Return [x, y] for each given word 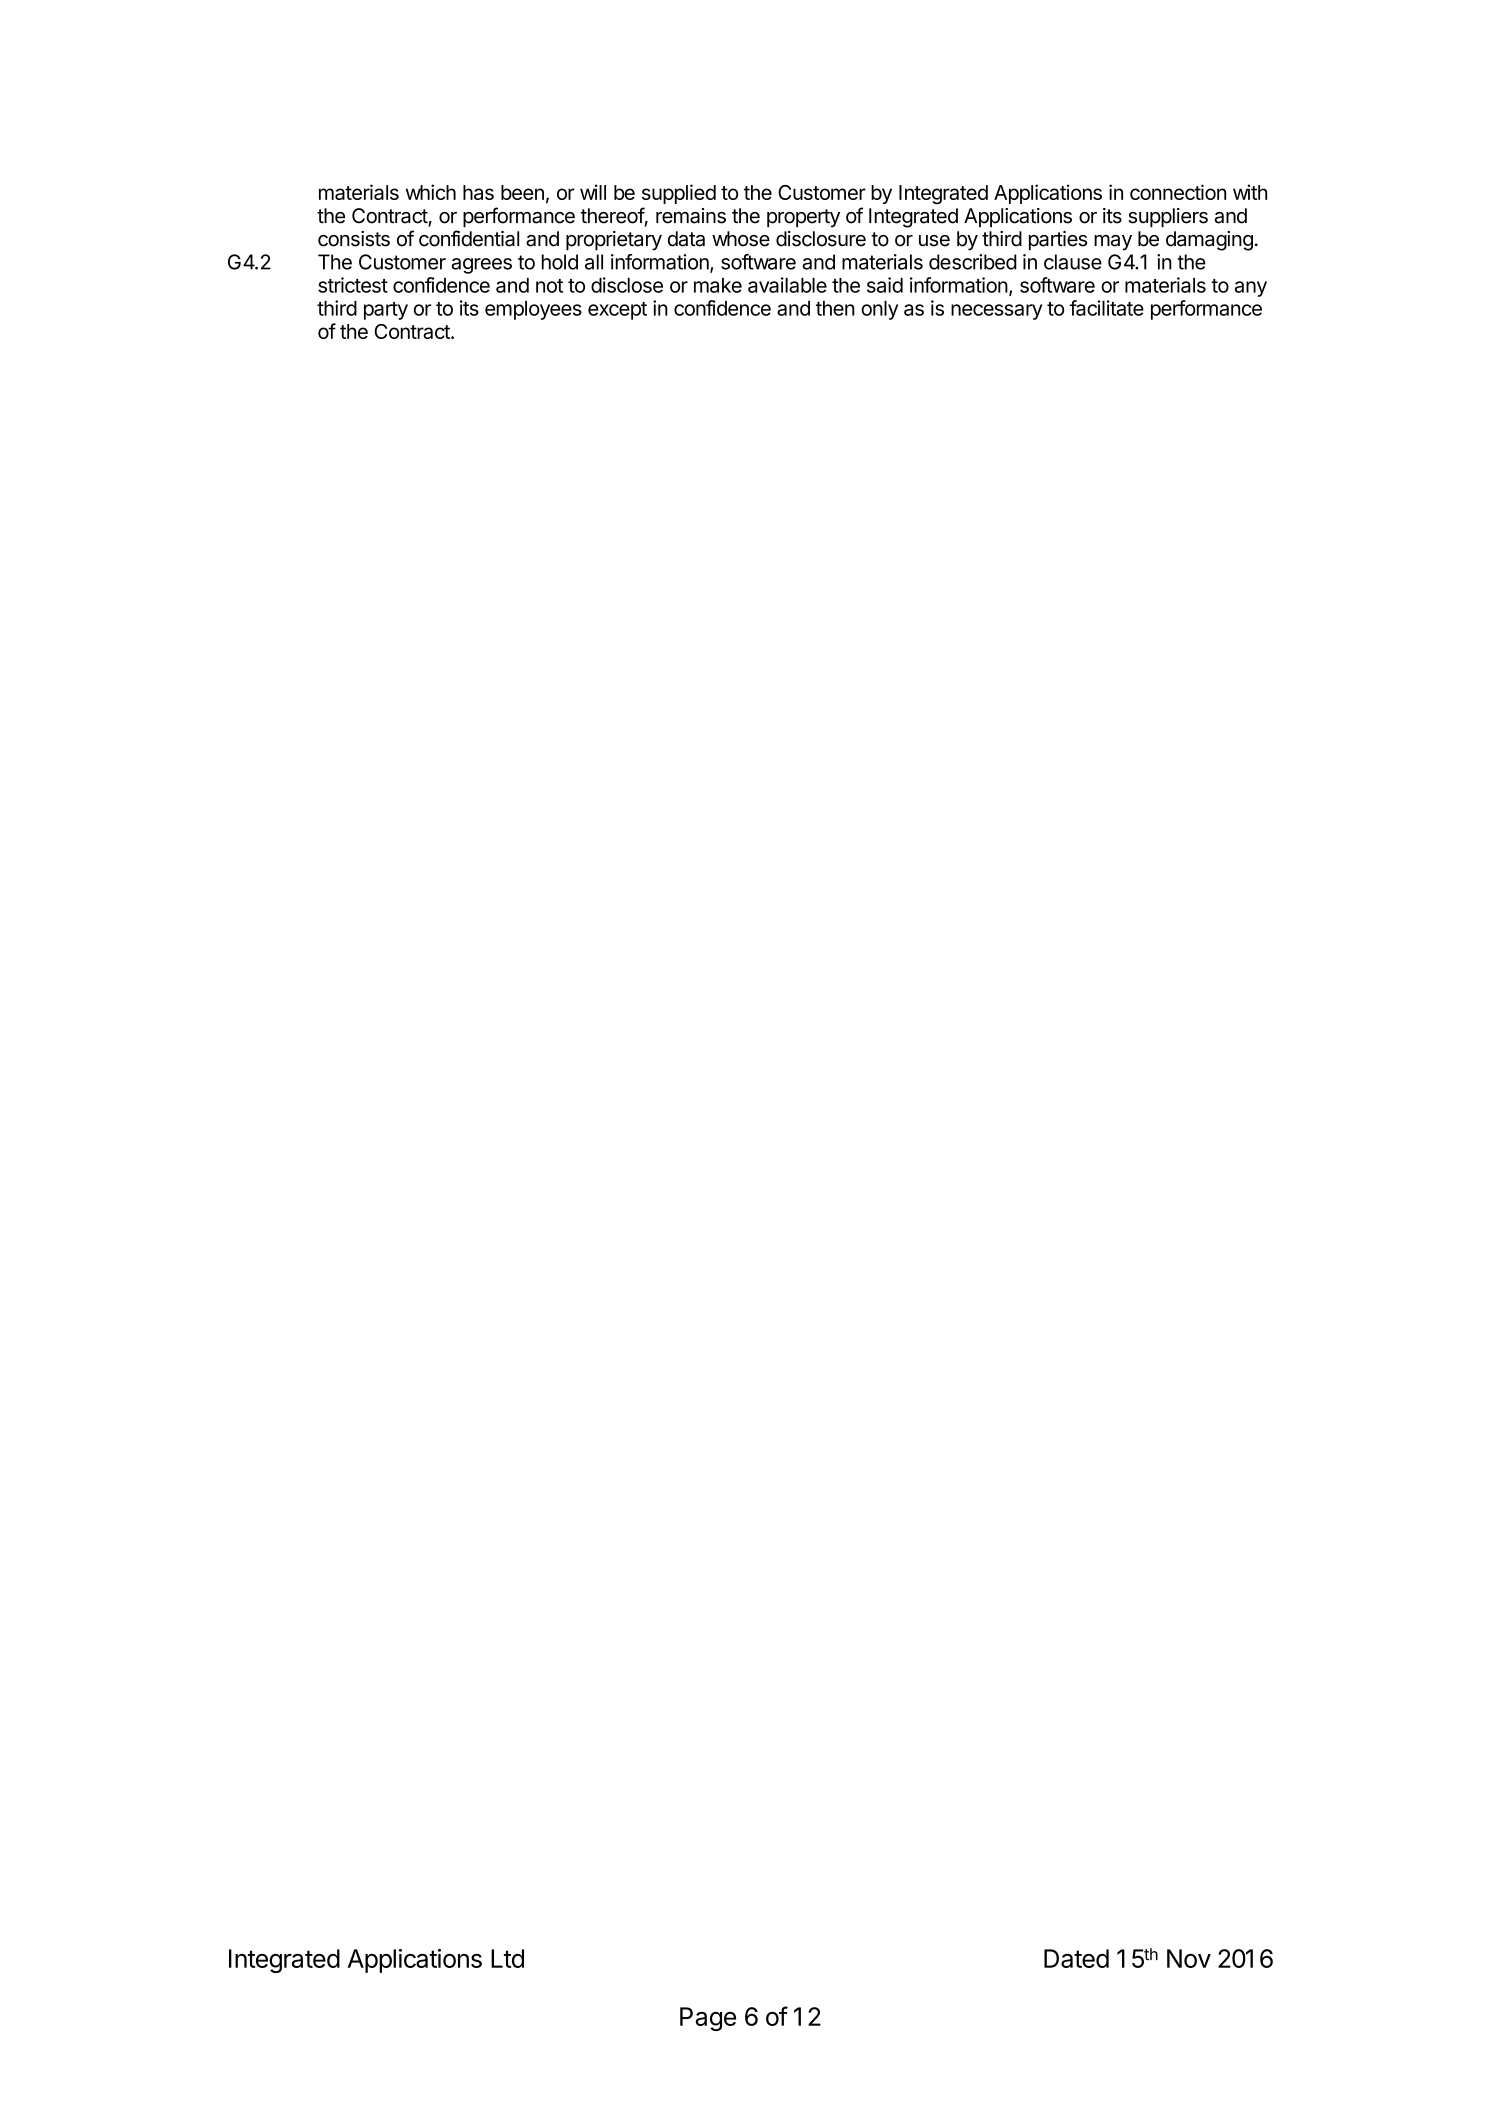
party [386, 311]
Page [708, 2019]
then [835, 308]
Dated [1076, 1958]
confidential [469, 238]
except [617, 311]
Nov [1189, 1958]
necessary [996, 312]
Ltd [507, 1958]
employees [533, 310]
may [1113, 243]
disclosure [821, 239]
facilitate [1107, 308]
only [879, 310]
